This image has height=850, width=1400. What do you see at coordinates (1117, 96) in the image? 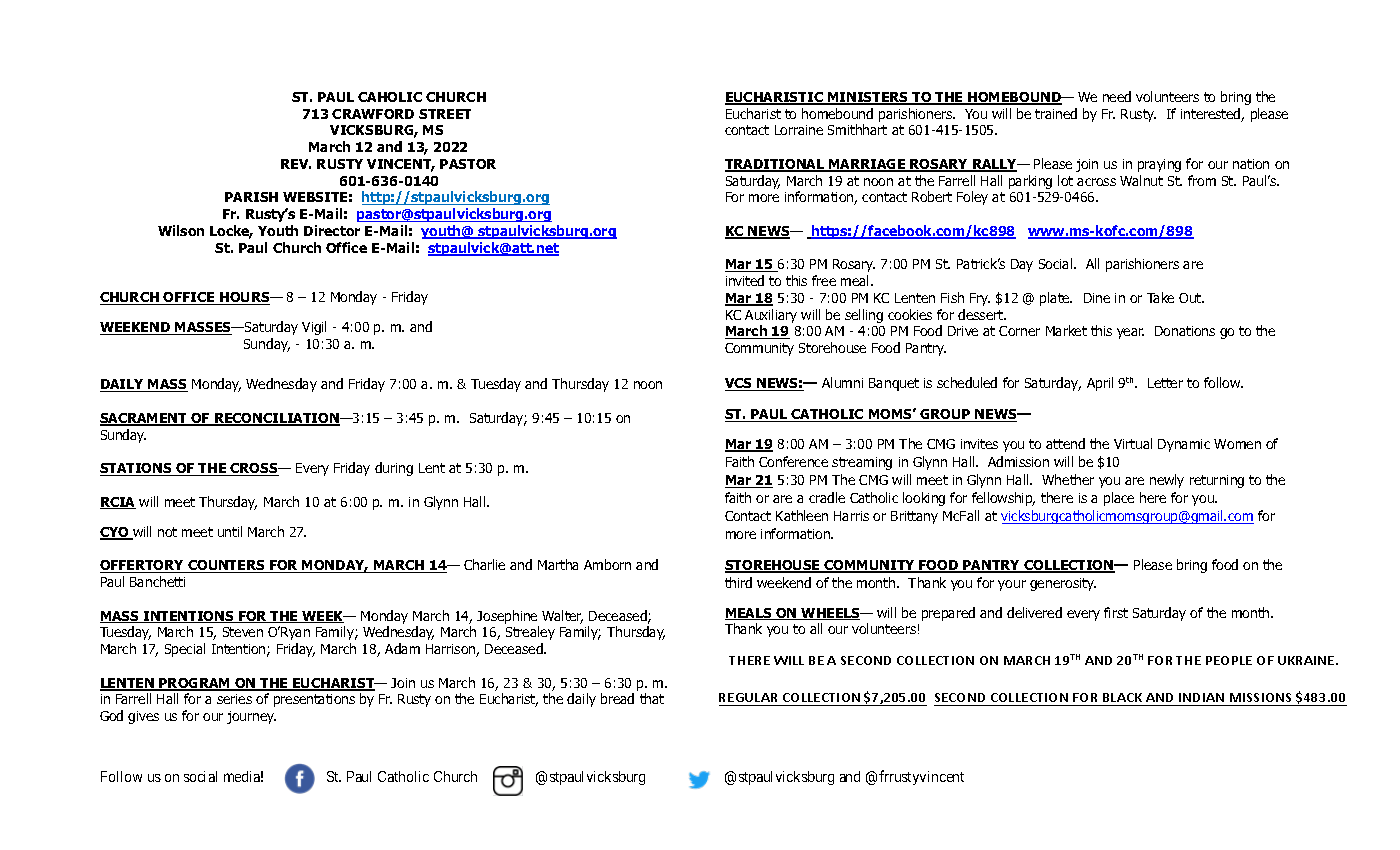
I see `need` at bounding box center [1117, 96].
